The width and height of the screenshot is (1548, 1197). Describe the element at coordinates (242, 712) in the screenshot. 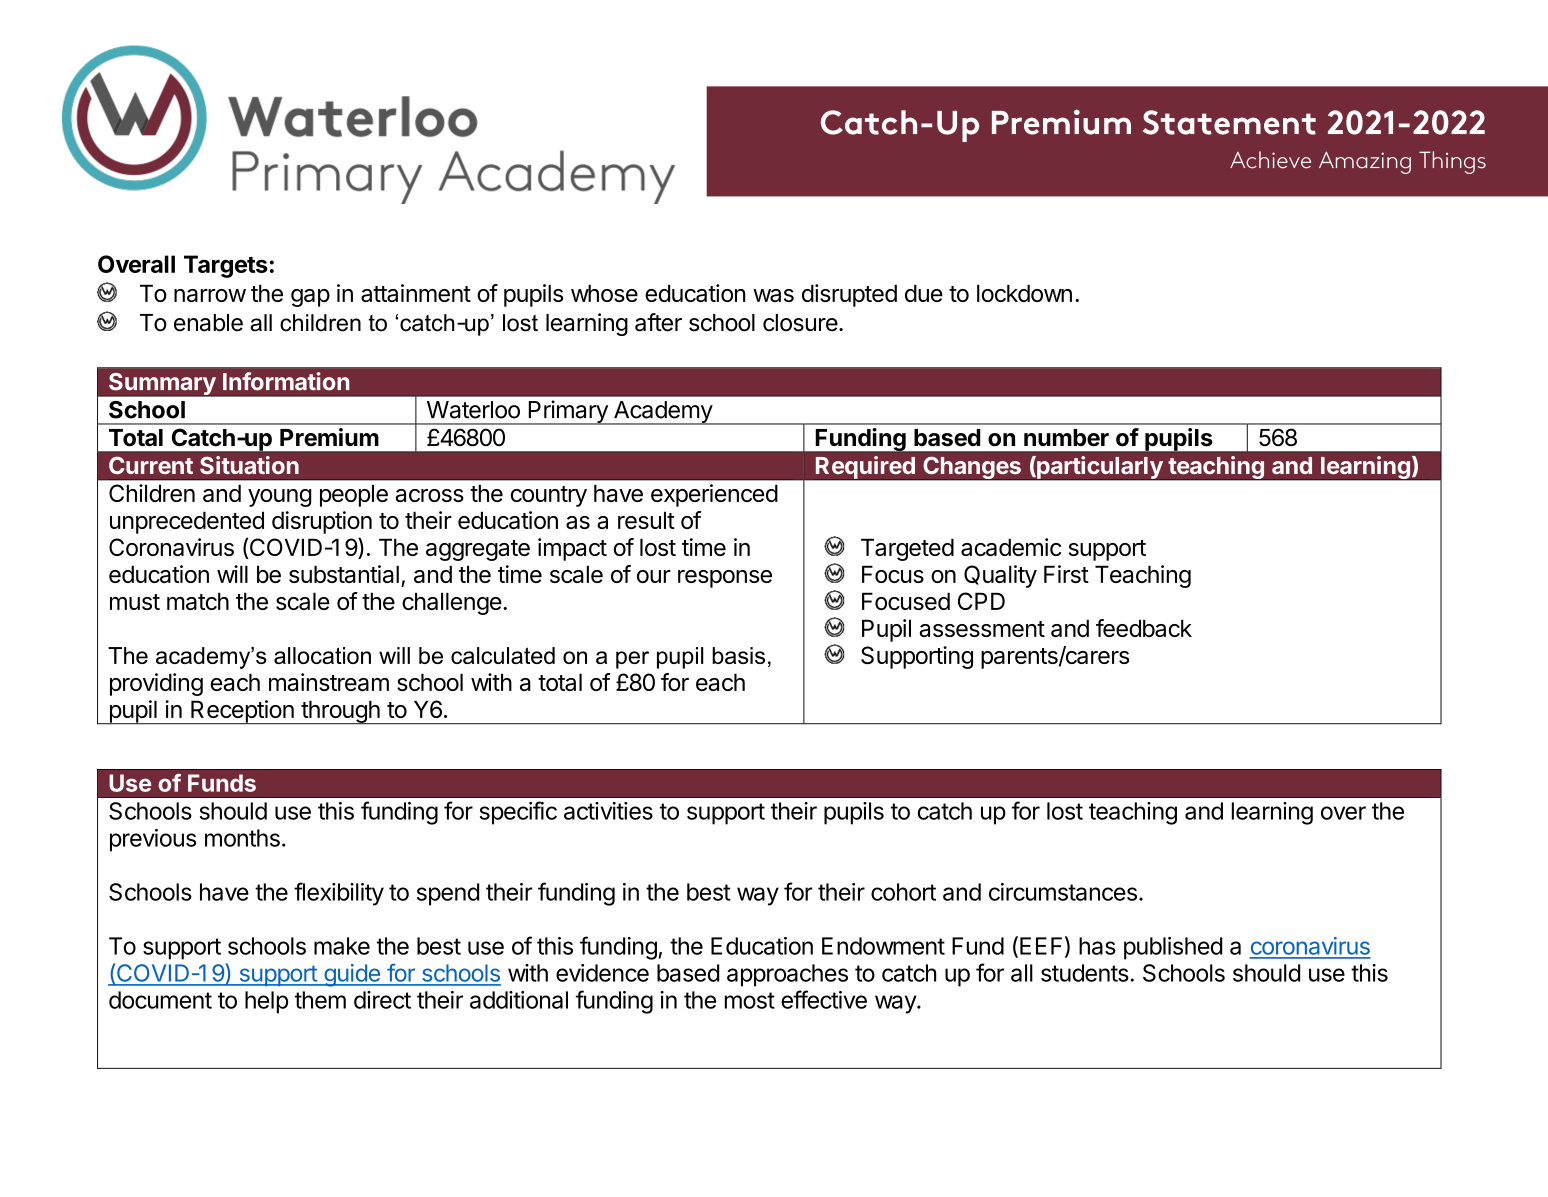

I see `Reception` at that location.
